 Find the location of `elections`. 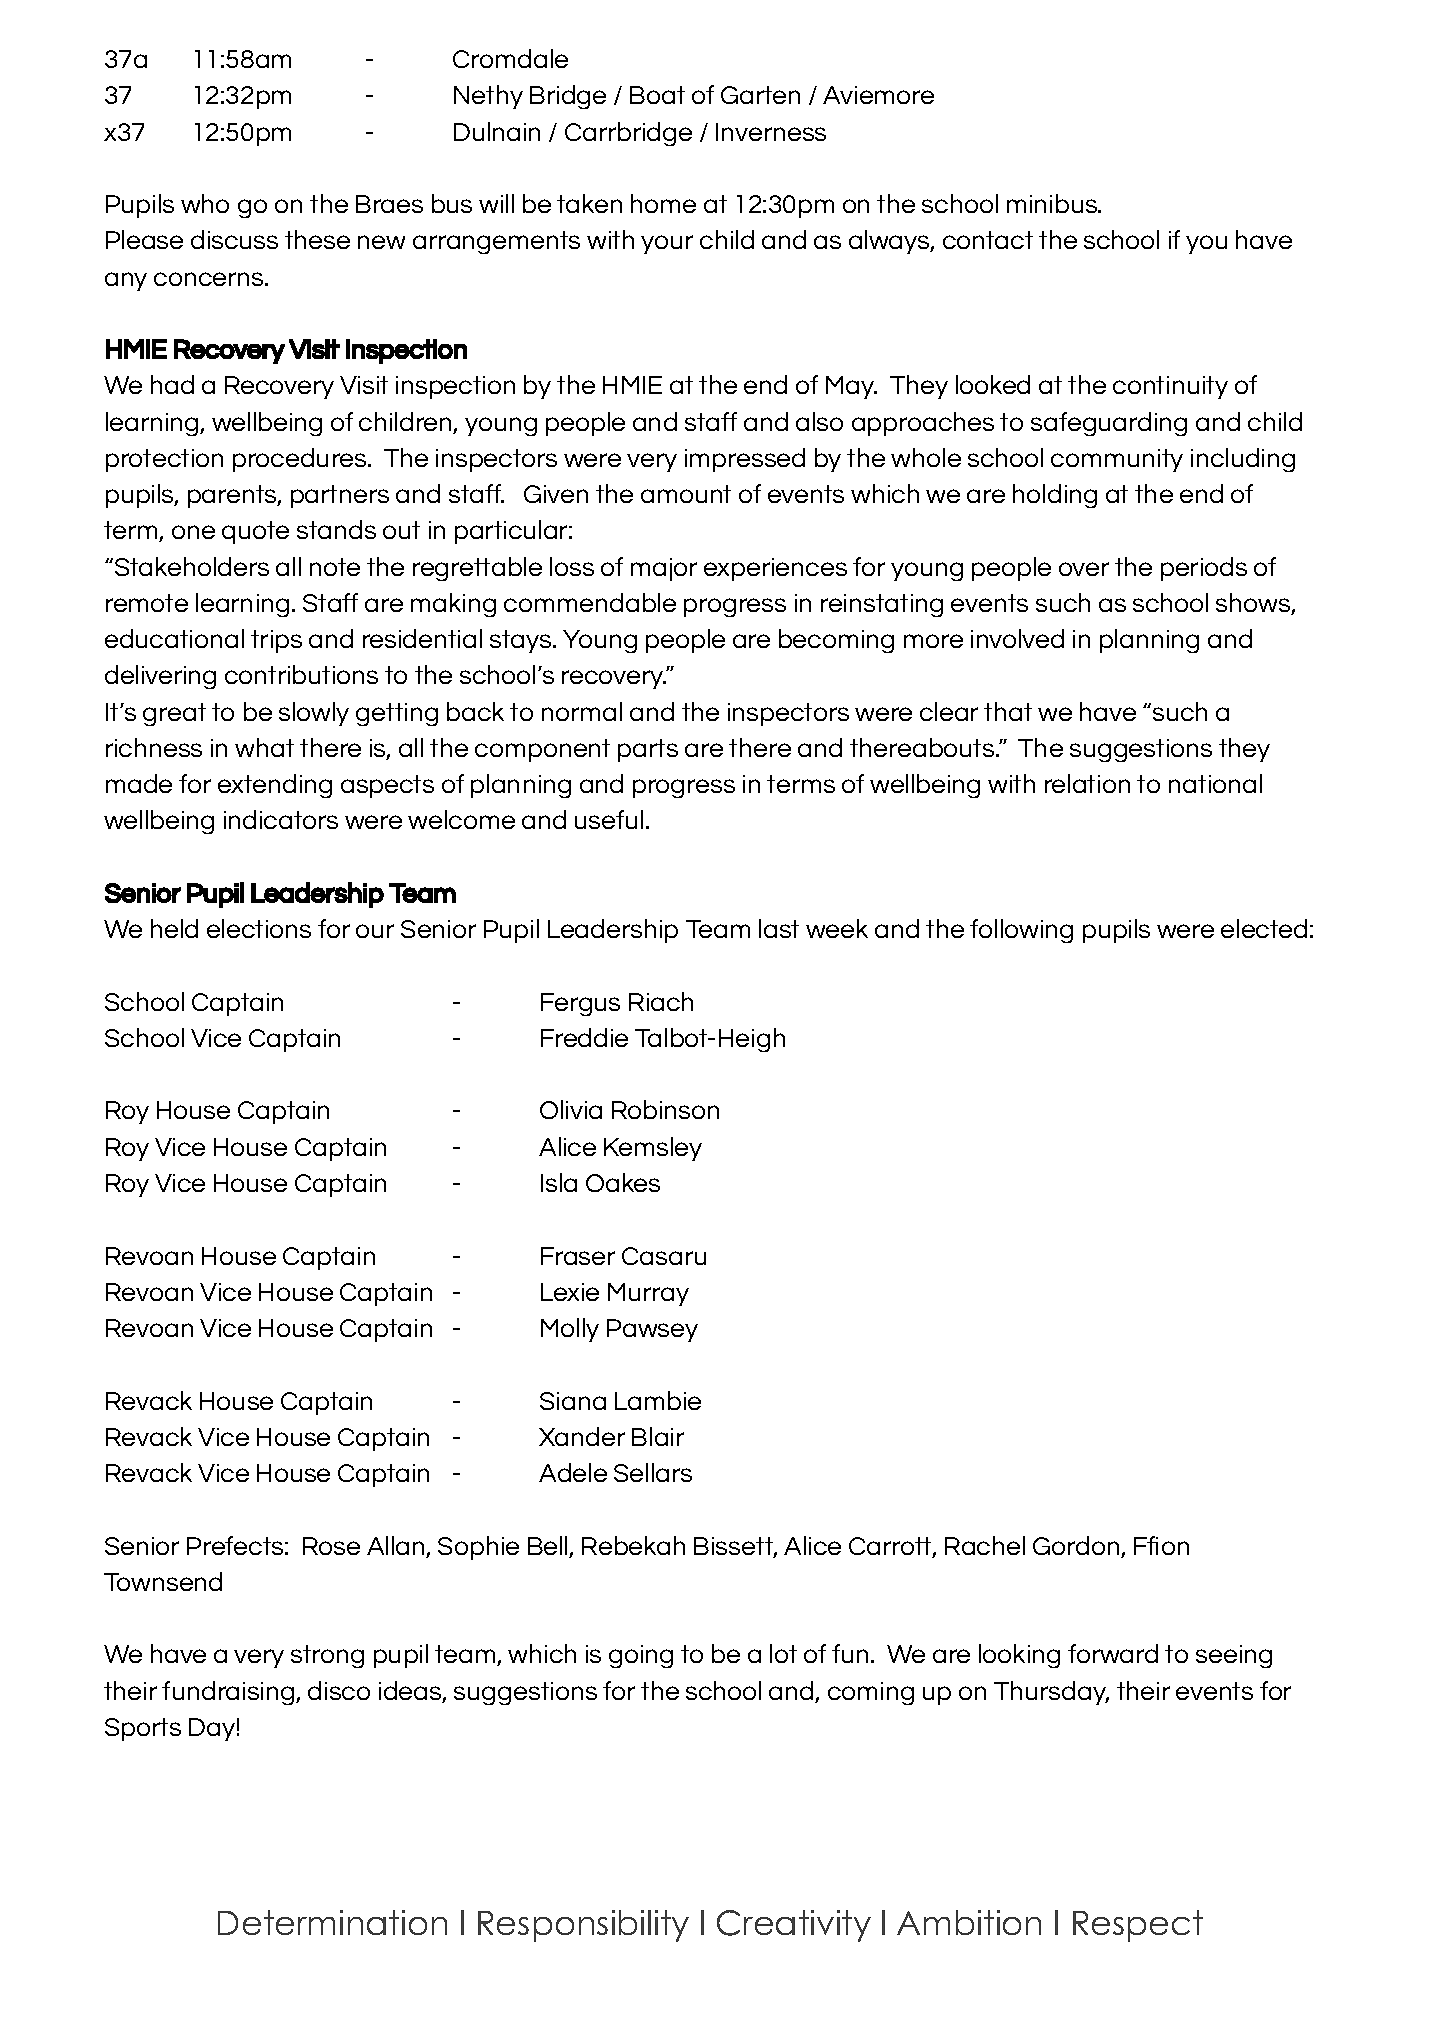

elections is located at coordinates (259, 928).
